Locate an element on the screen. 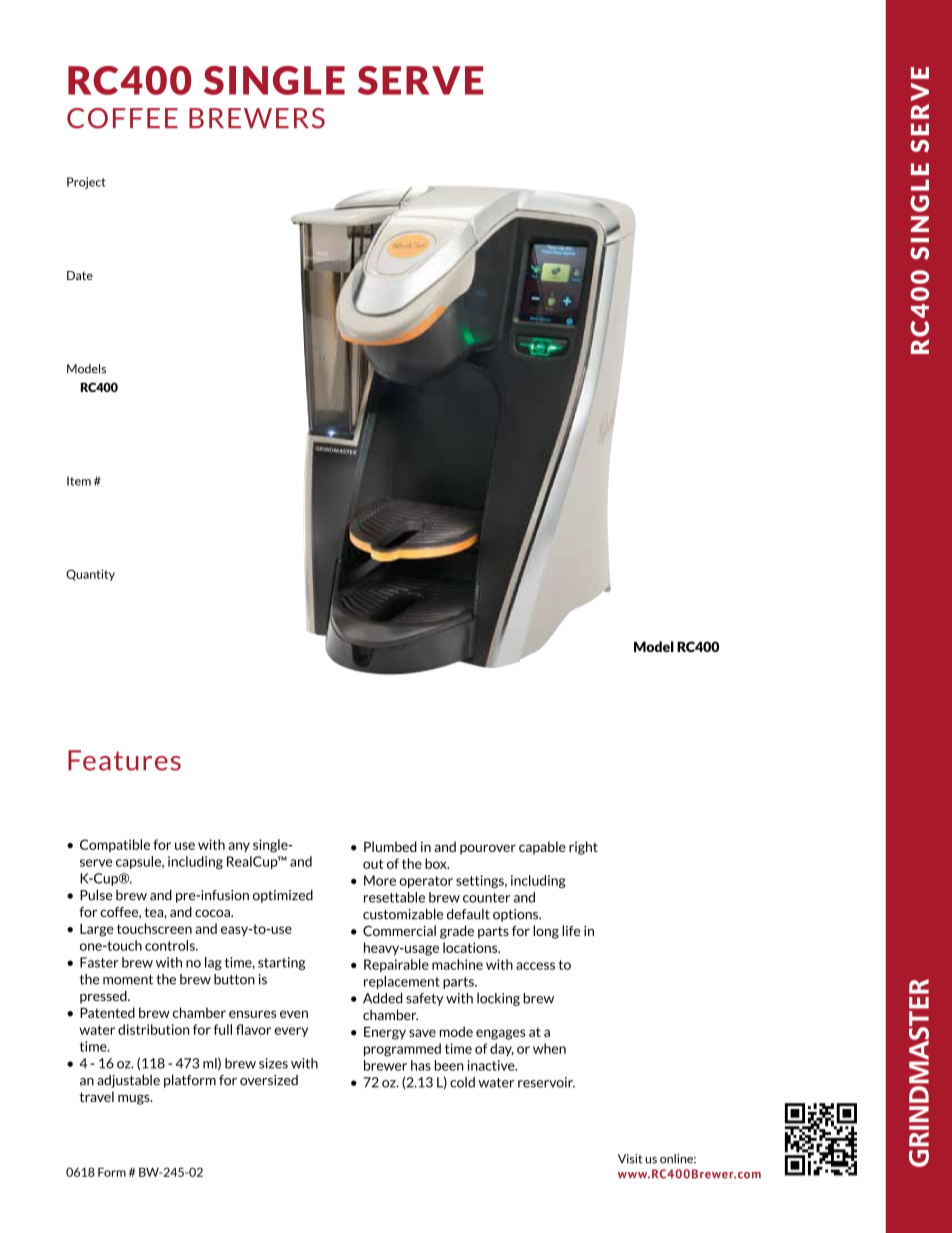  More is located at coordinates (380, 880).
